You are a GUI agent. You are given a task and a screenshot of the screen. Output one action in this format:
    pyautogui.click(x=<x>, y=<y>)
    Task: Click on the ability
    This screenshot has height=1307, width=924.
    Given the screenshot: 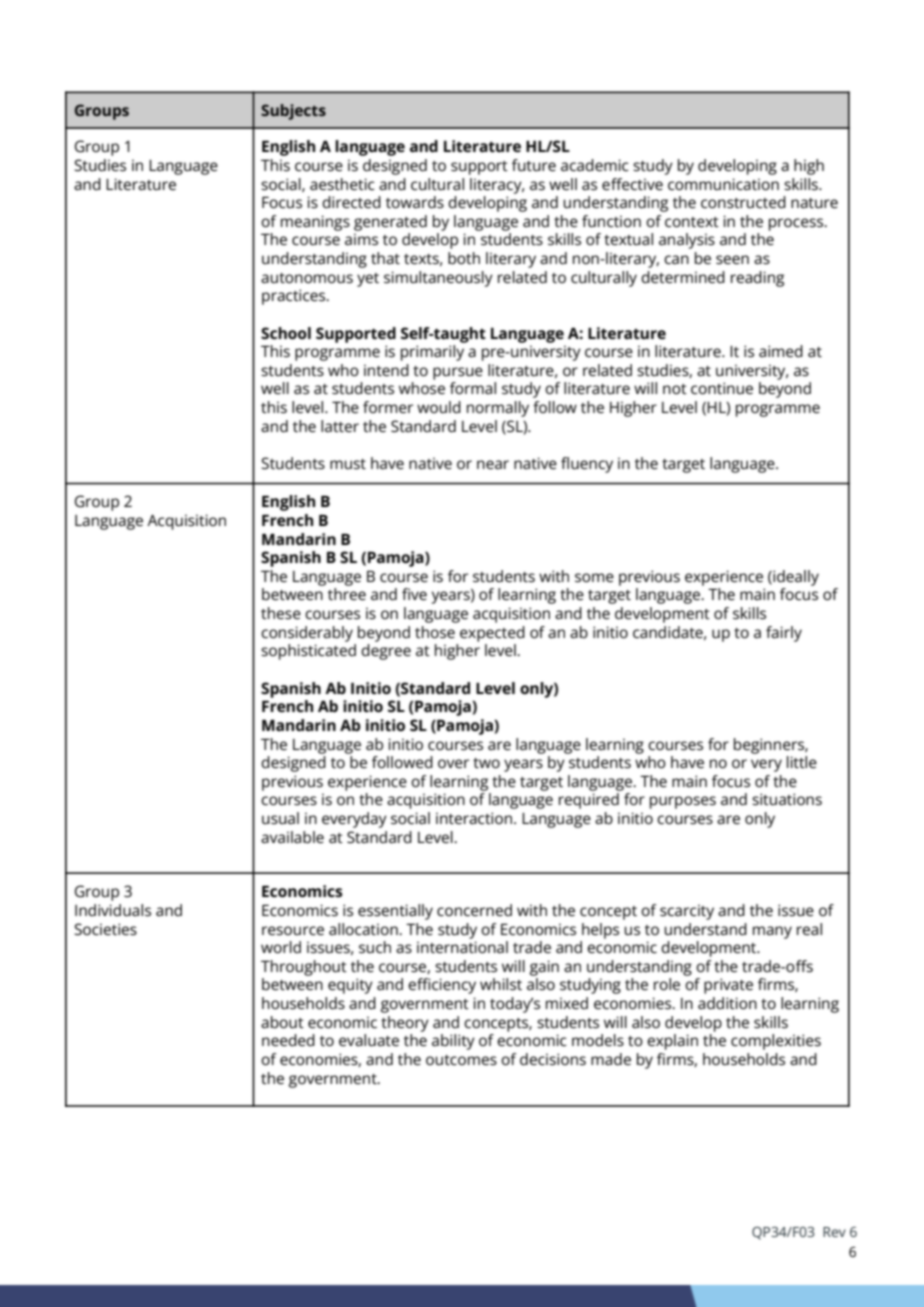 What is the action you would take?
    pyautogui.click(x=453, y=1042)
